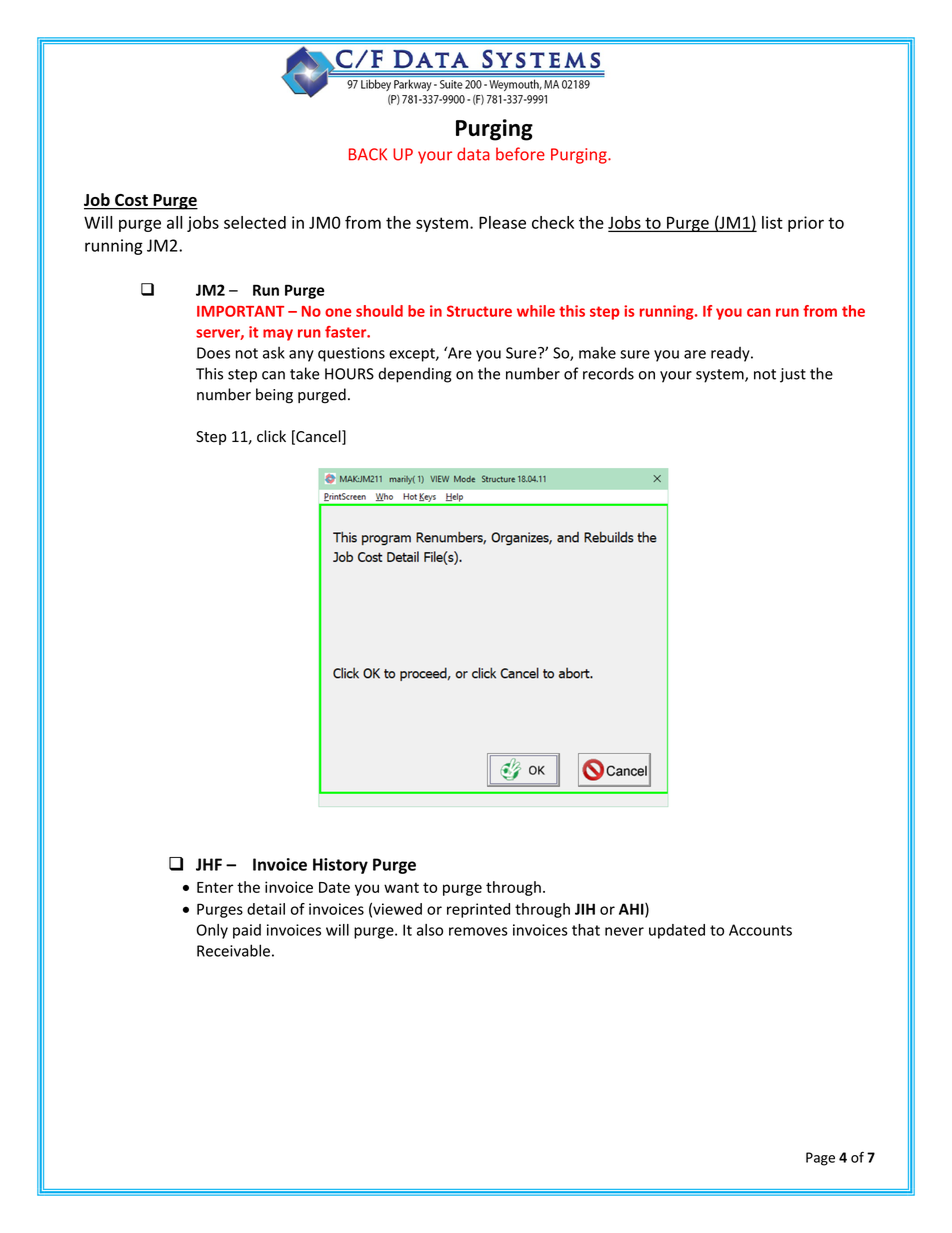 The image size is (952, 1233). What do you see at coordinates (820, 1159) in the document?
I see `Page` at bounding box center [820, 1159].
